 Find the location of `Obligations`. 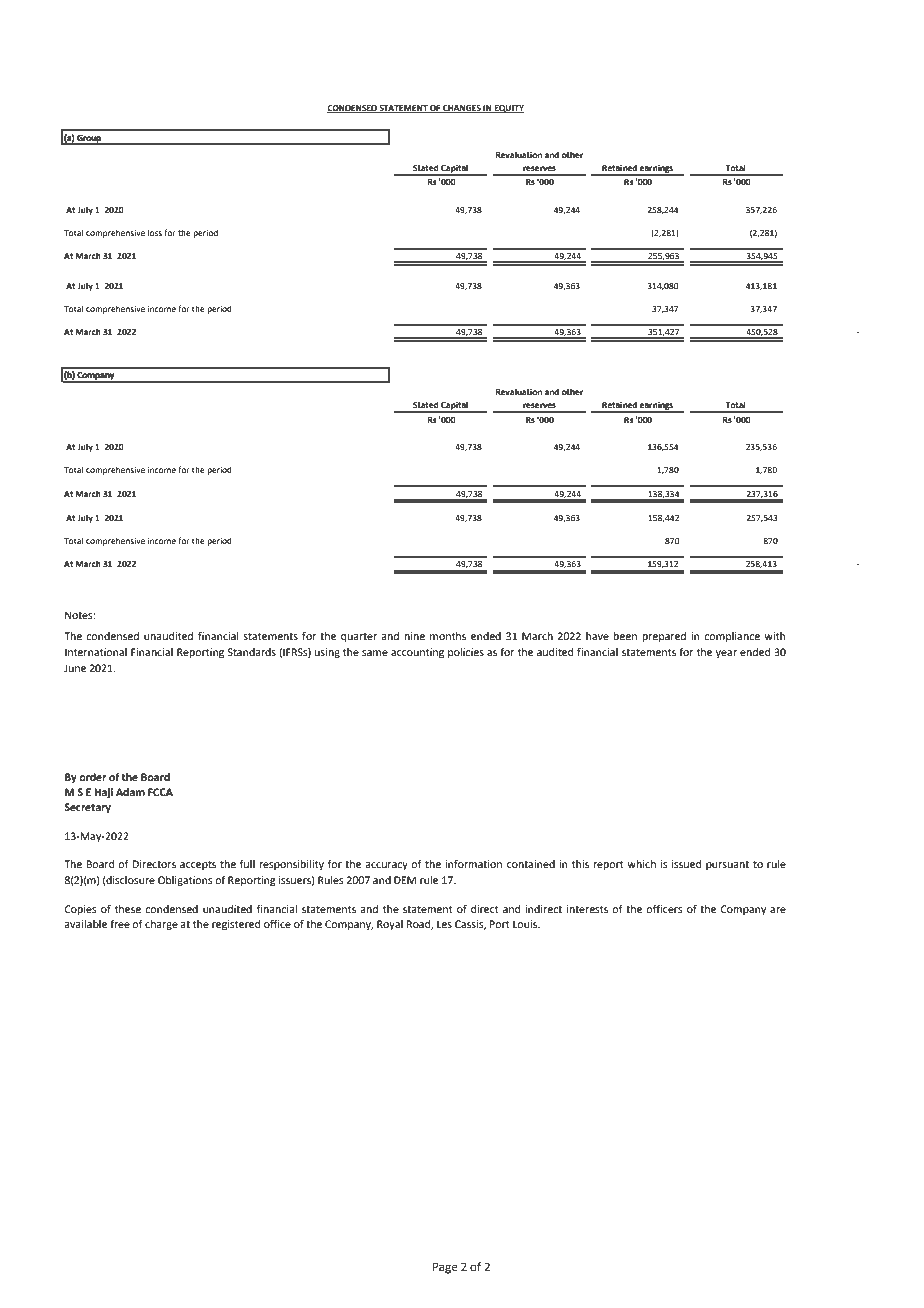

Obligations is located at coordinates (185, 881).
